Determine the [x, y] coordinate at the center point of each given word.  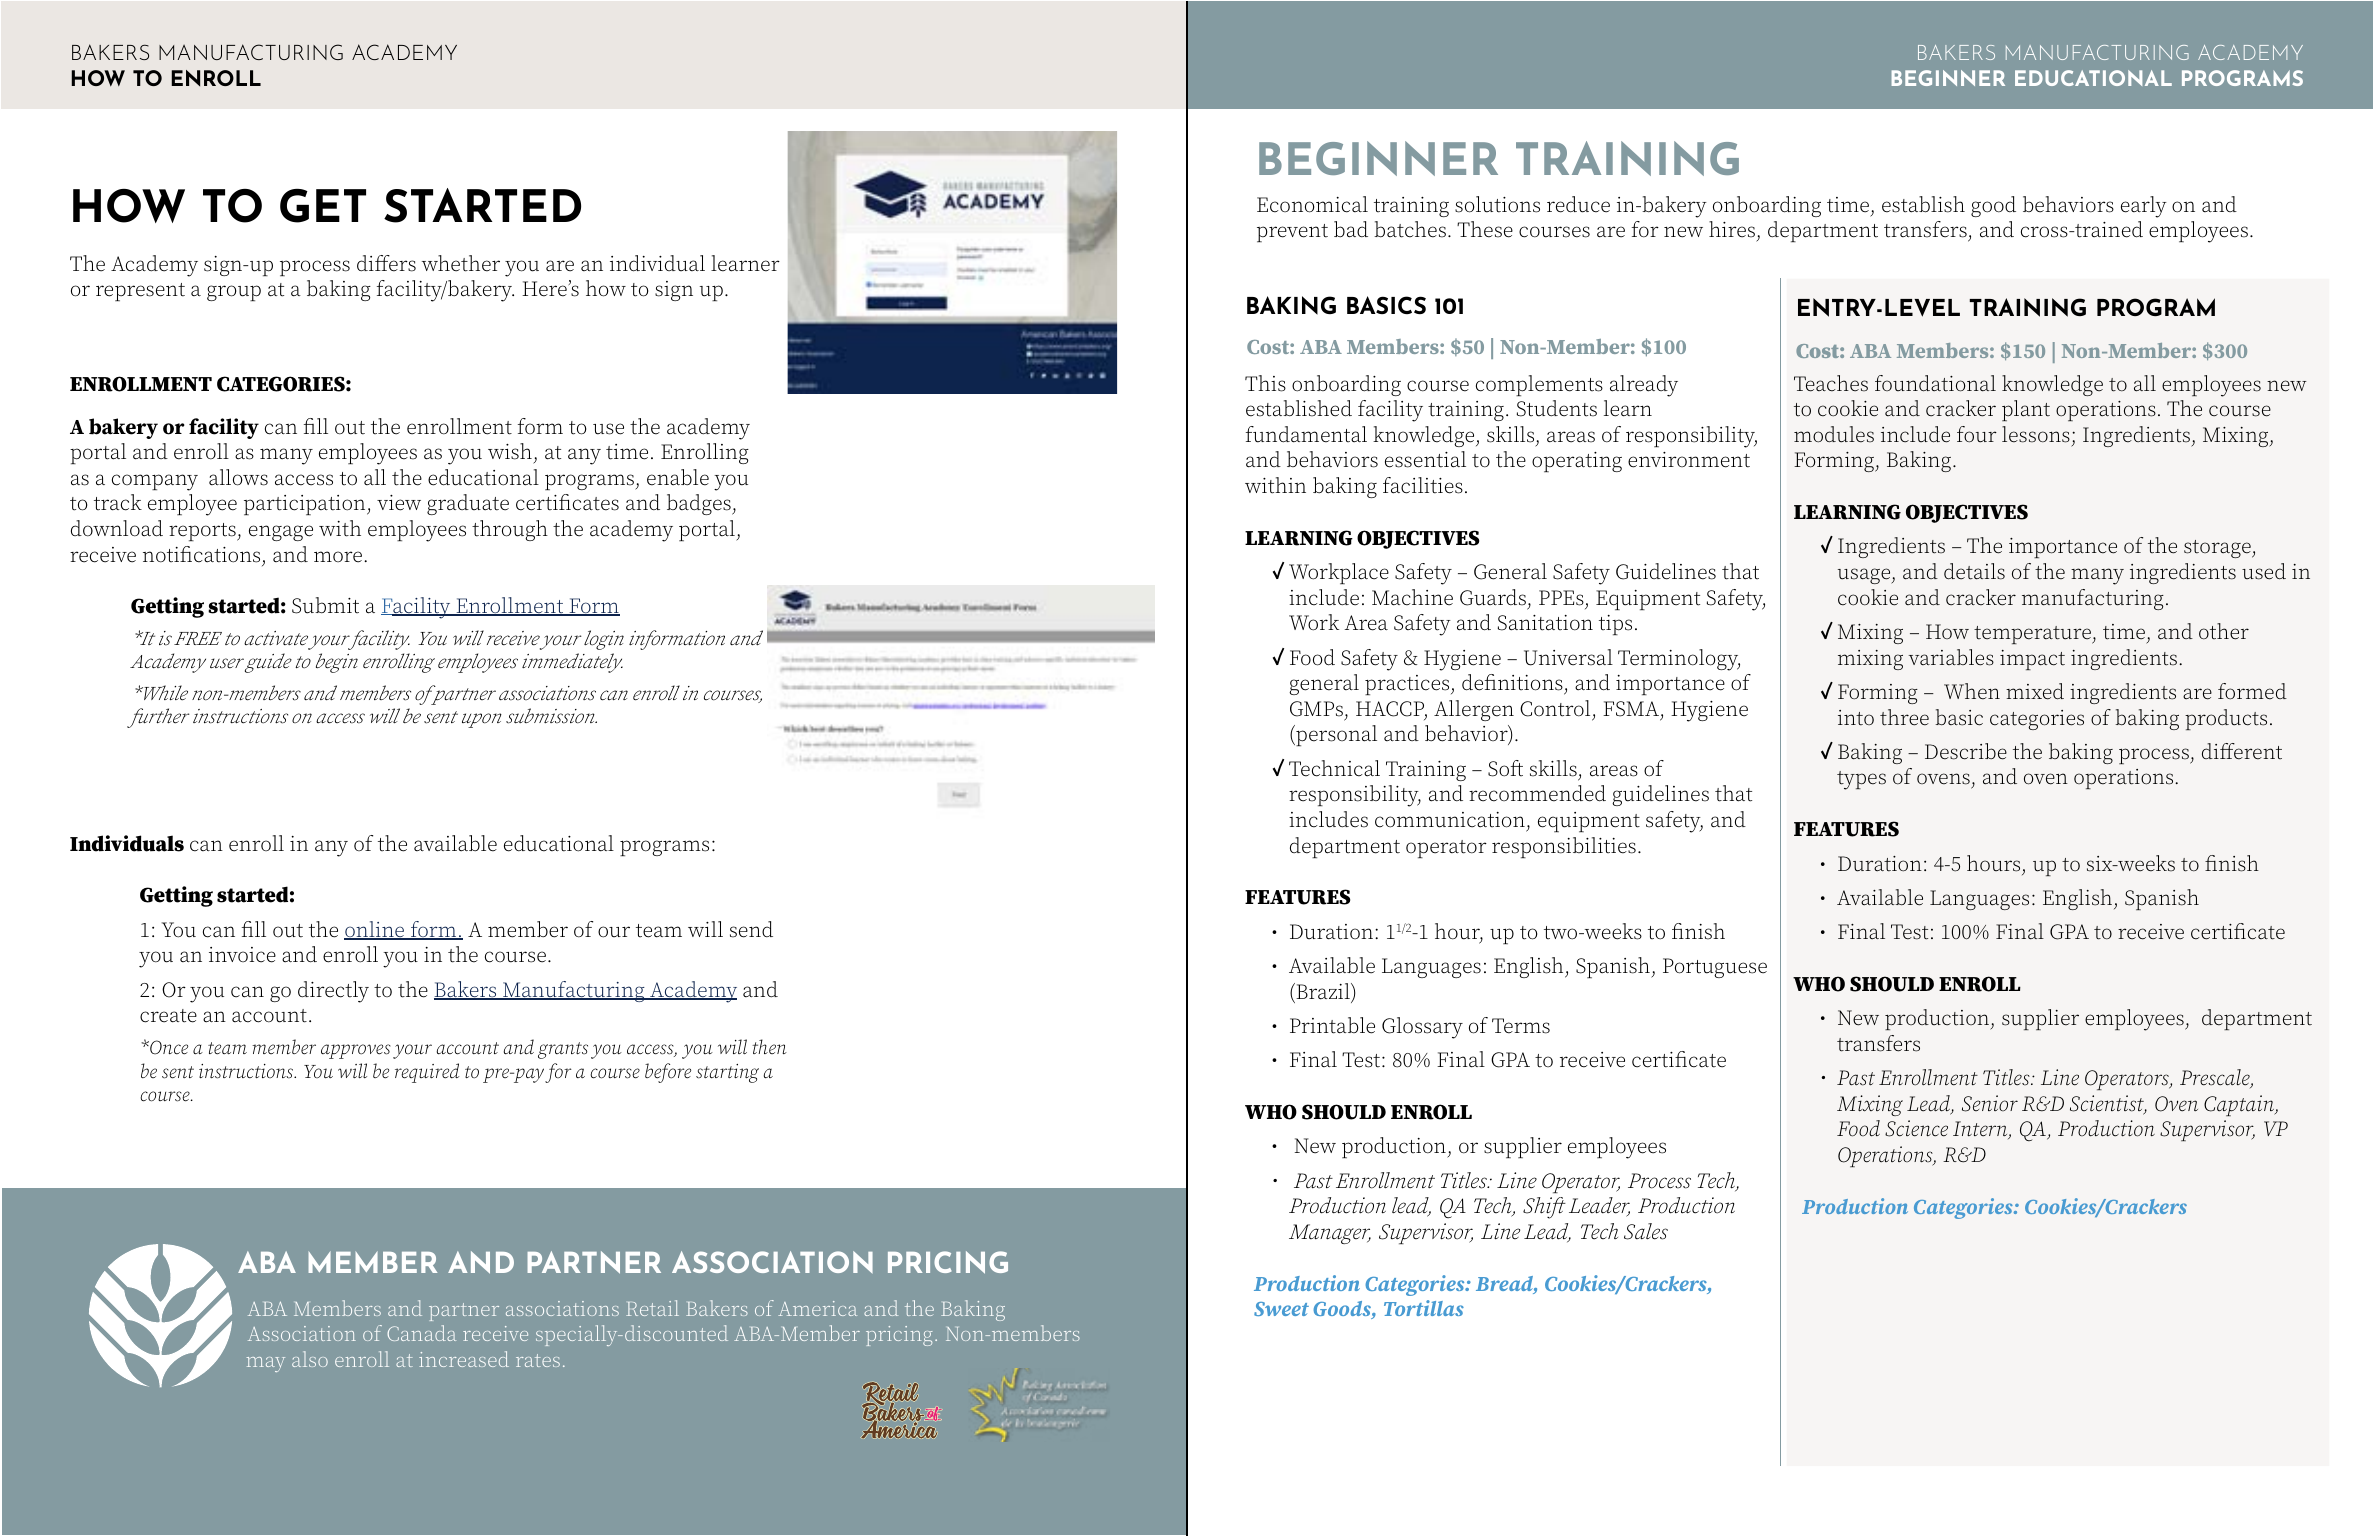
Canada [421, 1333]
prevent [1292, 233]
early [2144, 207]
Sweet [1281, 1309]
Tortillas [1424, 1308]
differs [386, 263]
